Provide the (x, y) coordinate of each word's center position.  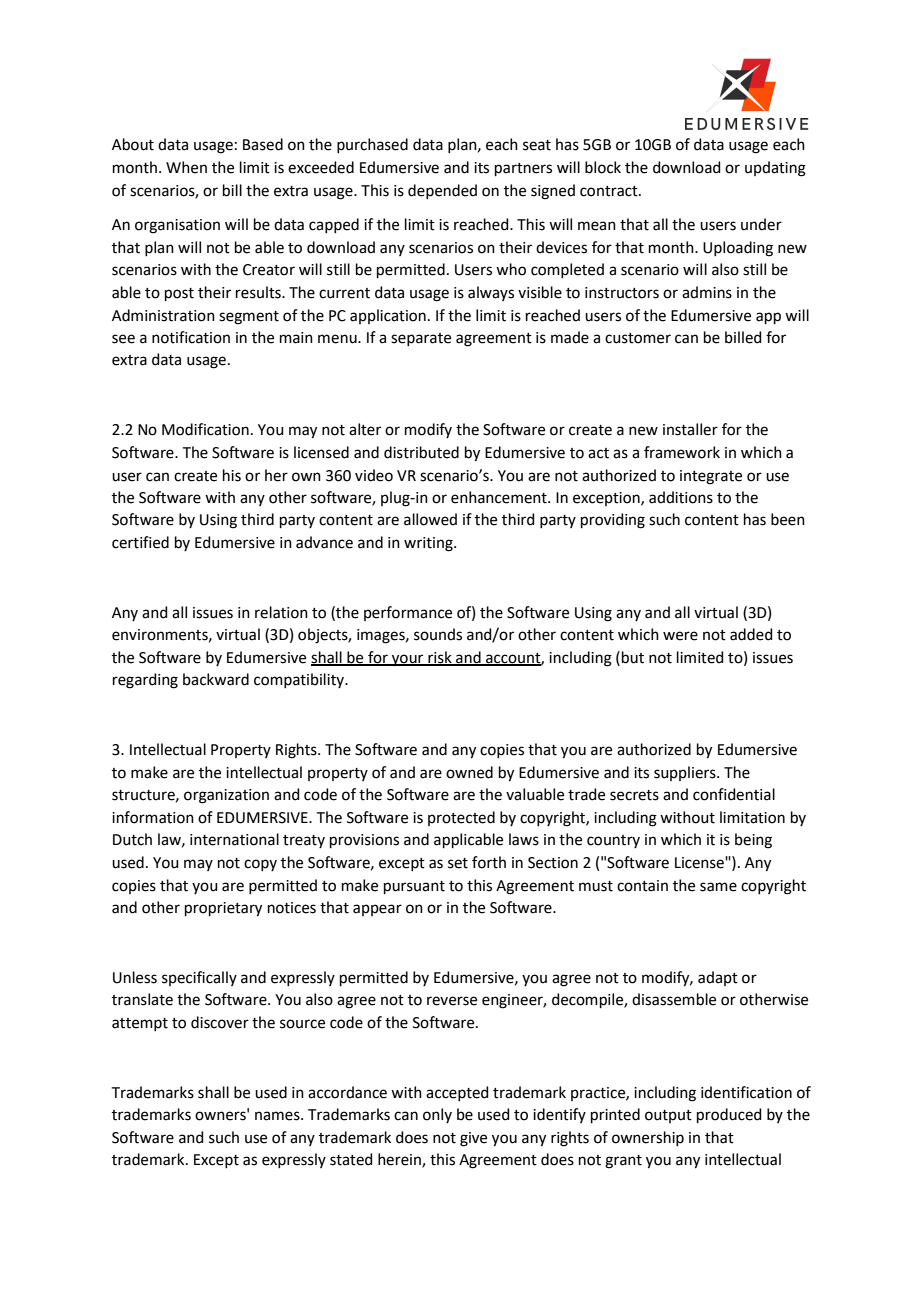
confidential (734, 794)
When (186, 167)
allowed (430, 519)
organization (226, 796)
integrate (711, 477)
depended (442, 191)
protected (461, 818)
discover (220, 1022)
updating (775, 169)
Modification (205, 429)
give (473, 1139)
